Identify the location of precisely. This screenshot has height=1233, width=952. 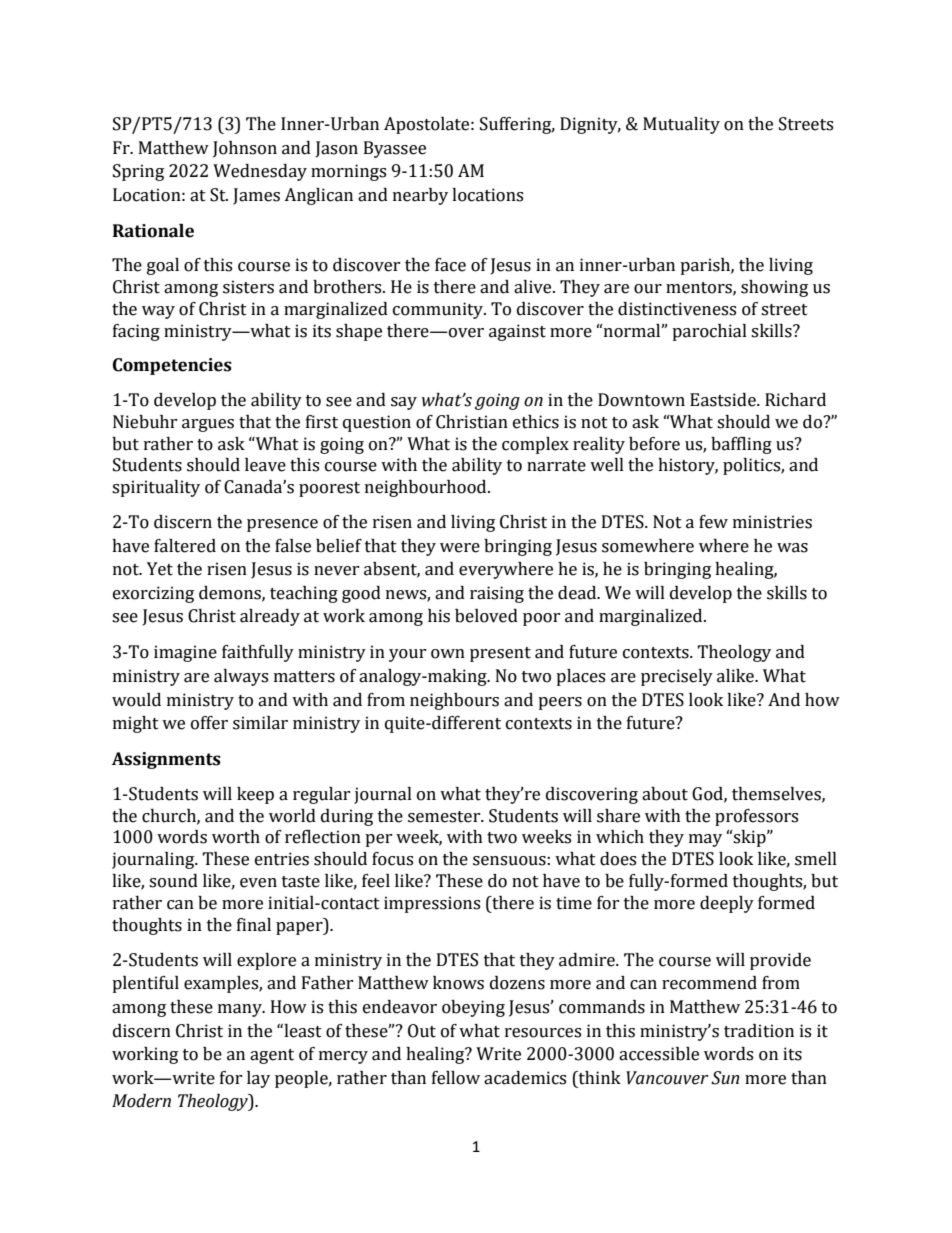
(677, 677).
